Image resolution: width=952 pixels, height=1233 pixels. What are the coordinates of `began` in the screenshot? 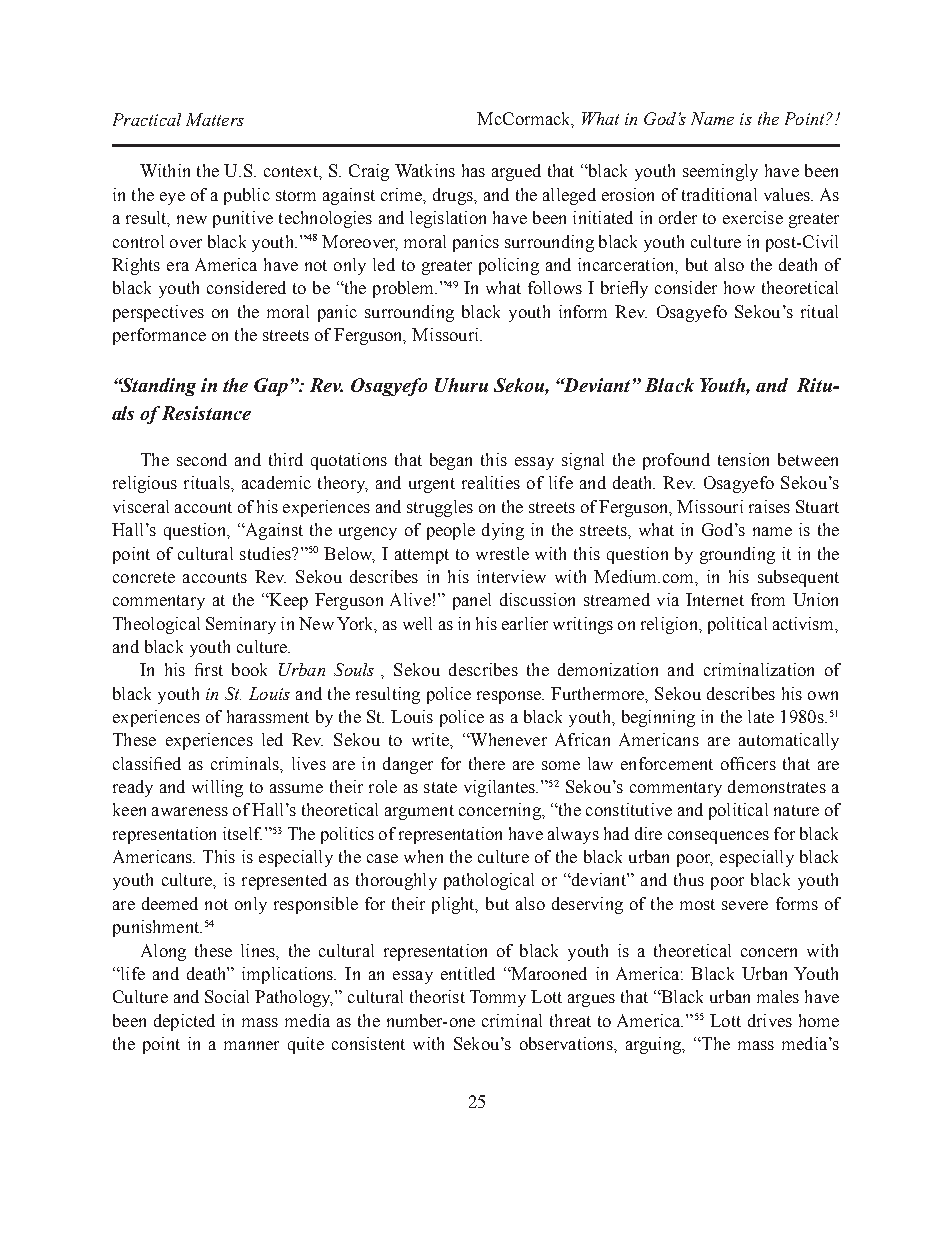 It's located at (451, 461).
